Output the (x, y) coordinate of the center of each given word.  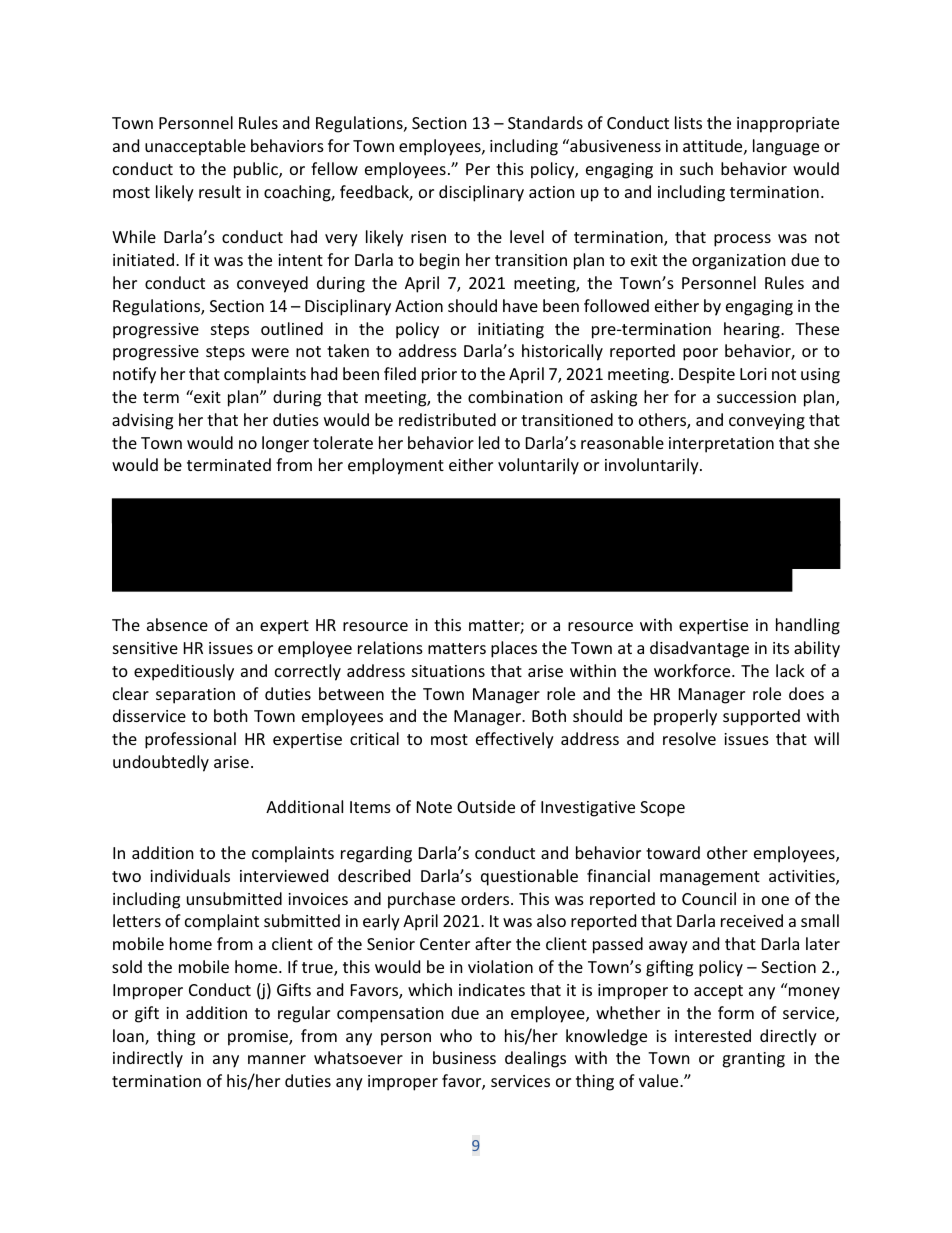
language (786, 147)
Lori (753, 374)
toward (673, 852)
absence (177, 624)
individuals (190, 875)
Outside (486, 806)
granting (753, 1060)
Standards (545, 122)
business (464, 1057)
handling (808, 626)
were (270, 352)
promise (259, 1038)
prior (439, 376)
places (514, 649)
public (257, 170)
